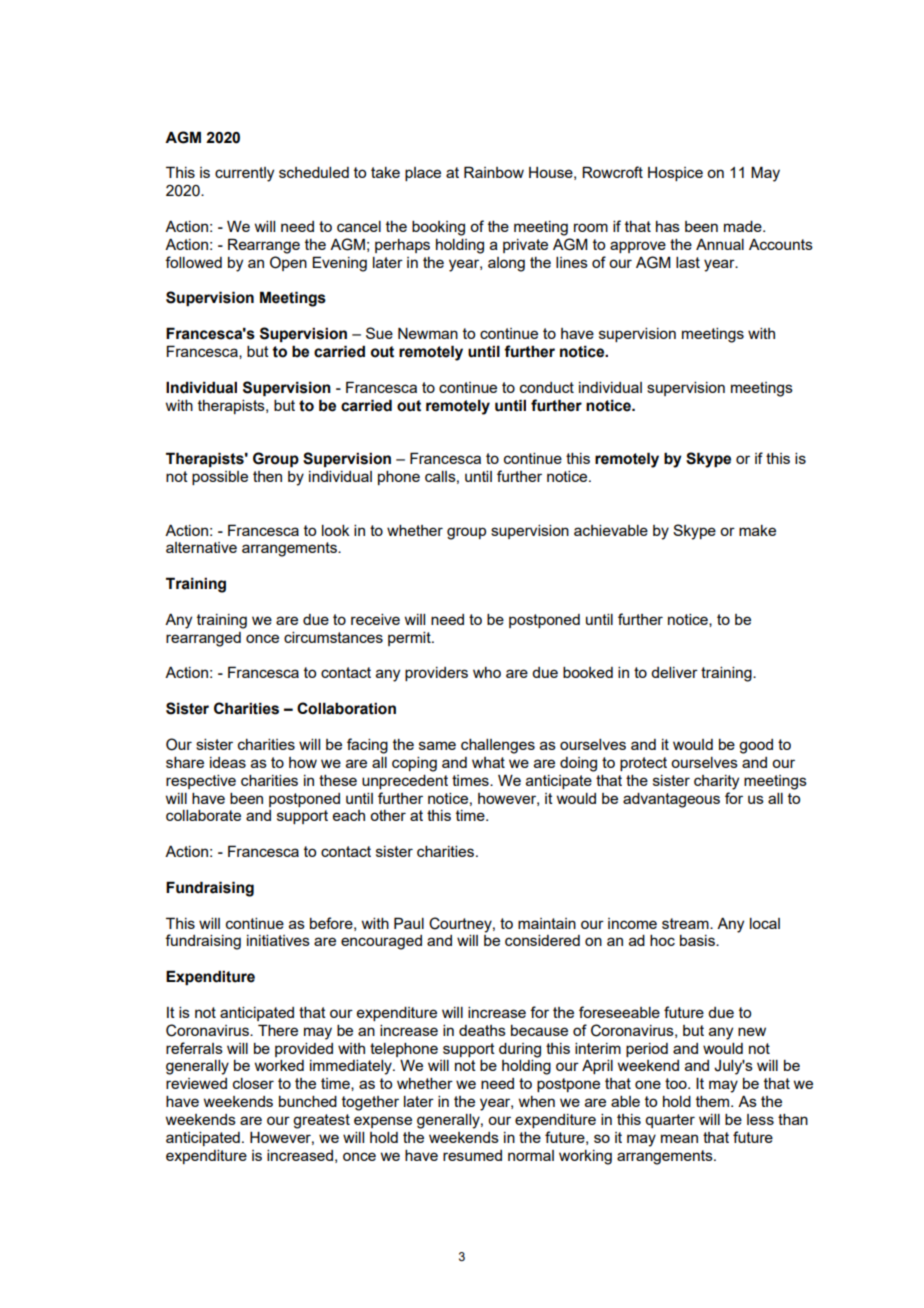 The height and width of the screenshot is (1308, 924). What do you see at coordinates (253, 1083) in the screenshot?
I see `closer` at bounding box center [253, 1083].
